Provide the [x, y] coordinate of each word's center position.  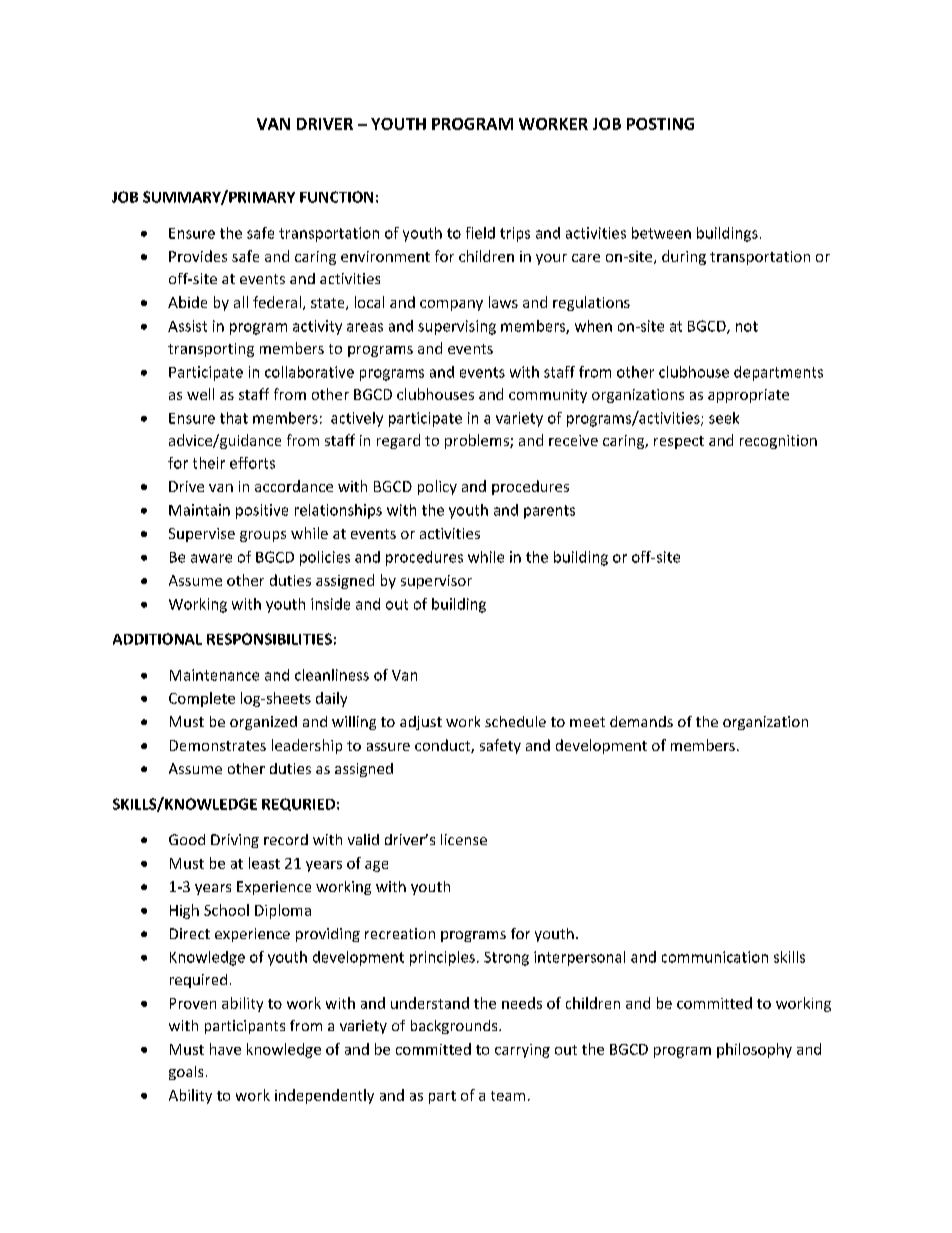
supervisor [436, 582]
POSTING [660, 124]
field [480, 233]
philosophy [754, 1050]
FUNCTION [336, 197]
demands [641, 721]
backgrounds [455, 1027]
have [225, 1049]
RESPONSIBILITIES [269, 639]
